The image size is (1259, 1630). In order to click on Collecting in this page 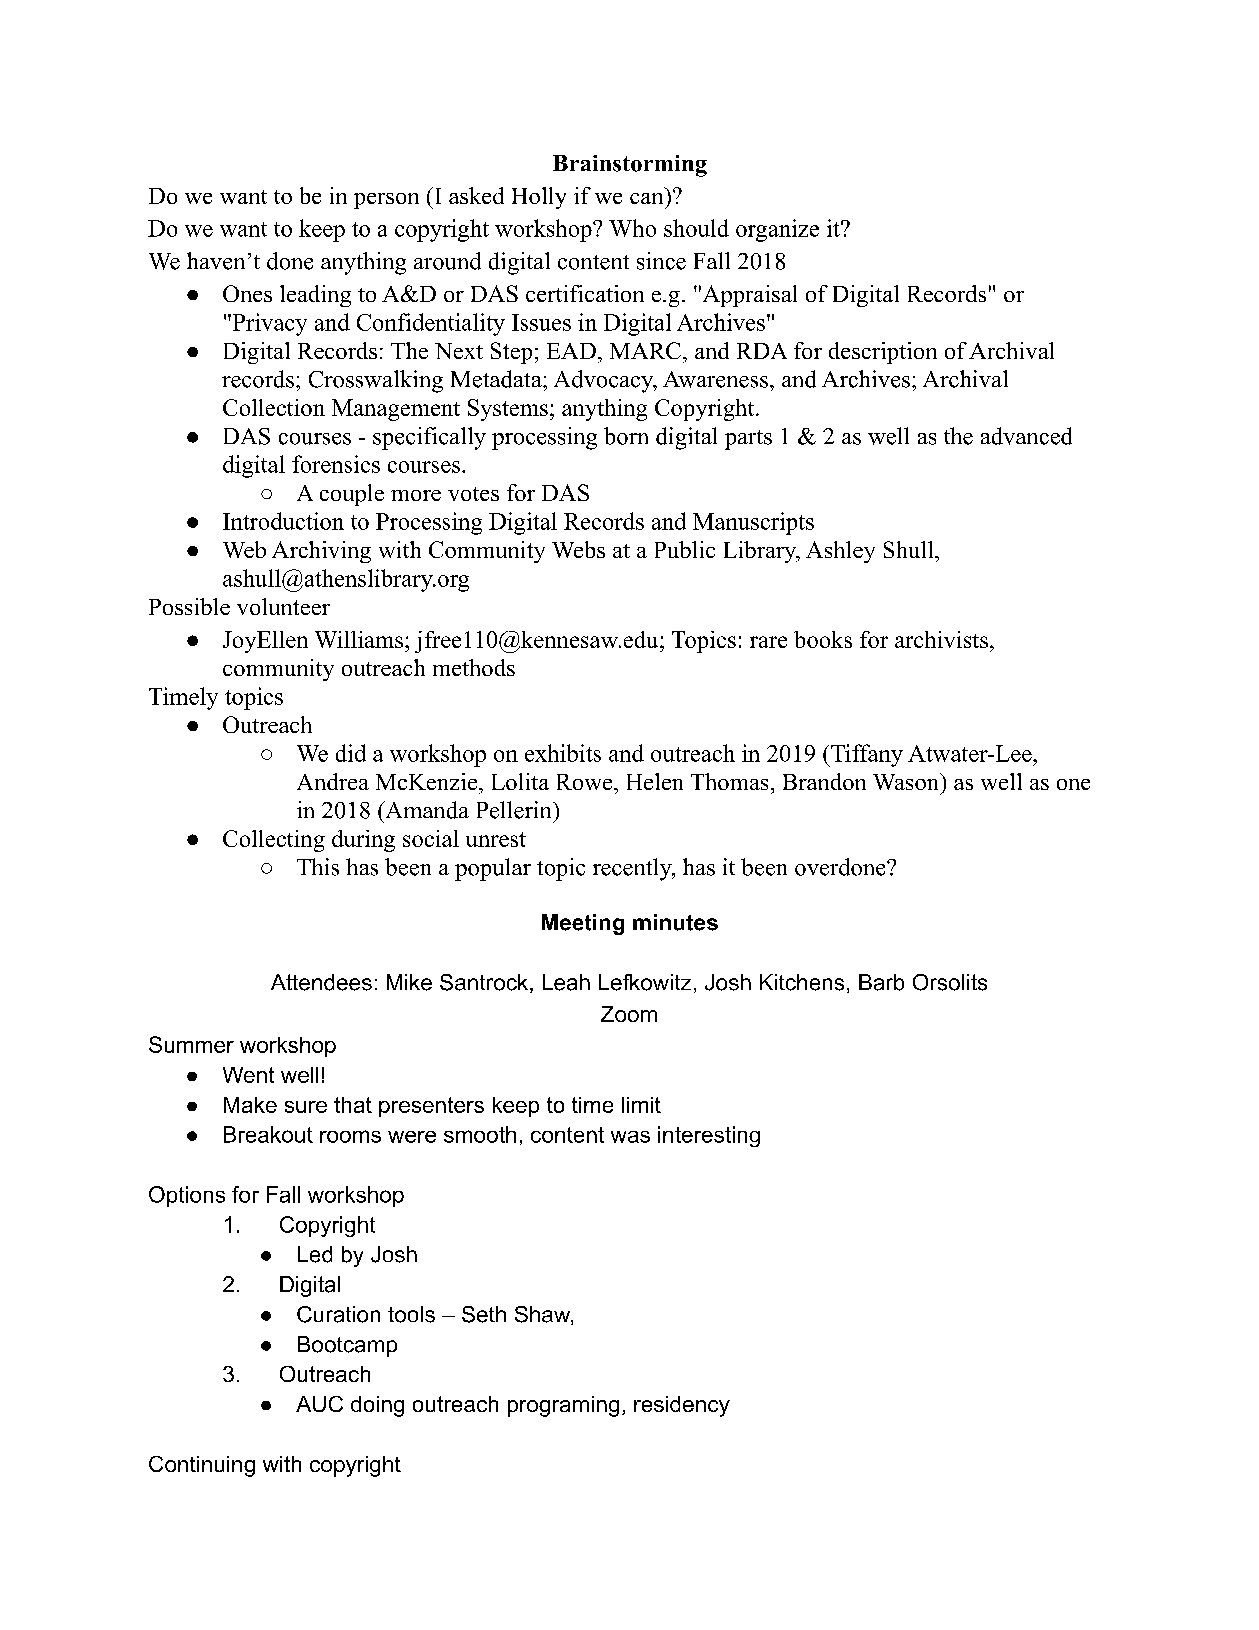, I will do `click(274, 841)`.
